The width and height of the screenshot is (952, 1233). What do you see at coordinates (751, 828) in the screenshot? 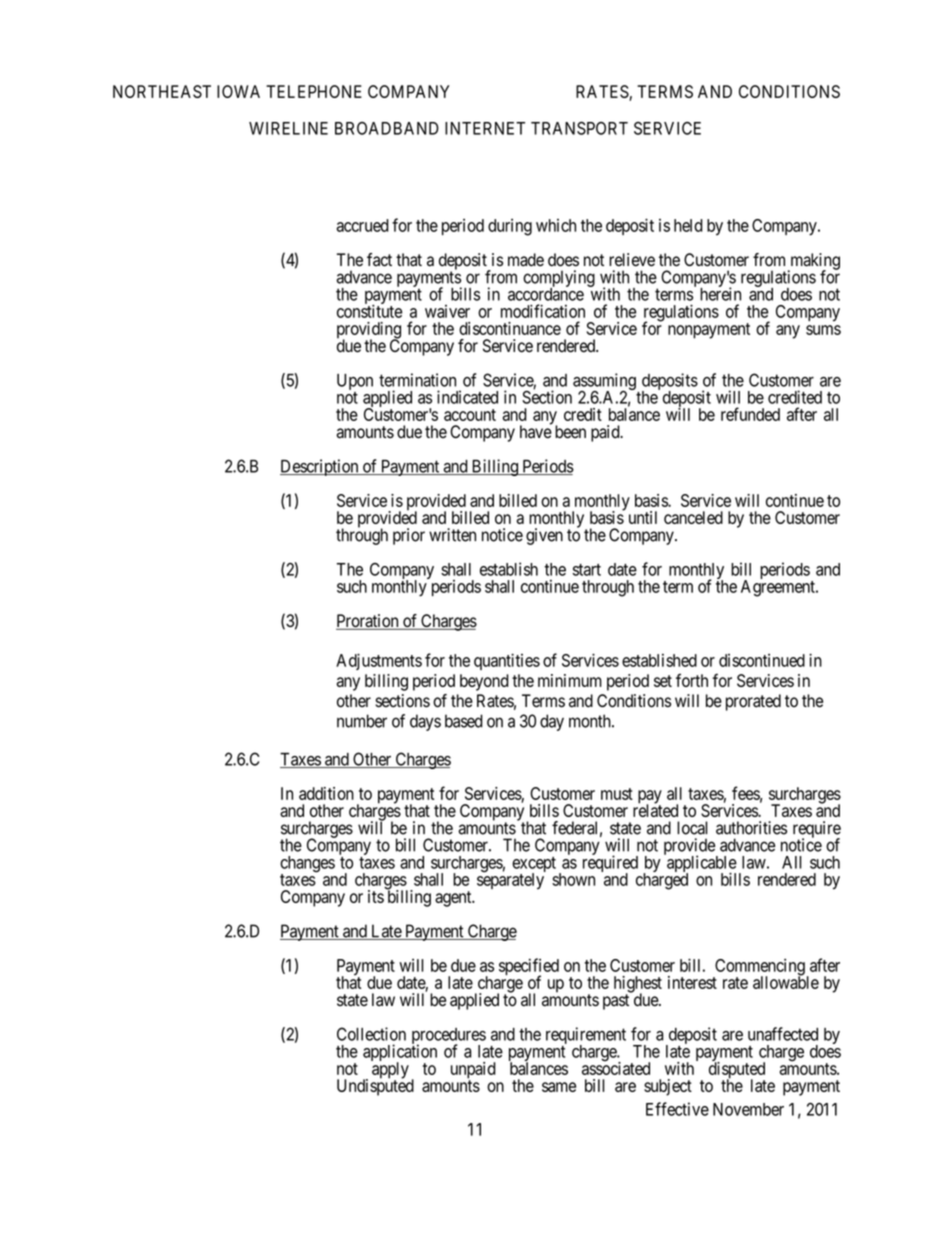
I see `authorities` at bounding box center [751, 828].
